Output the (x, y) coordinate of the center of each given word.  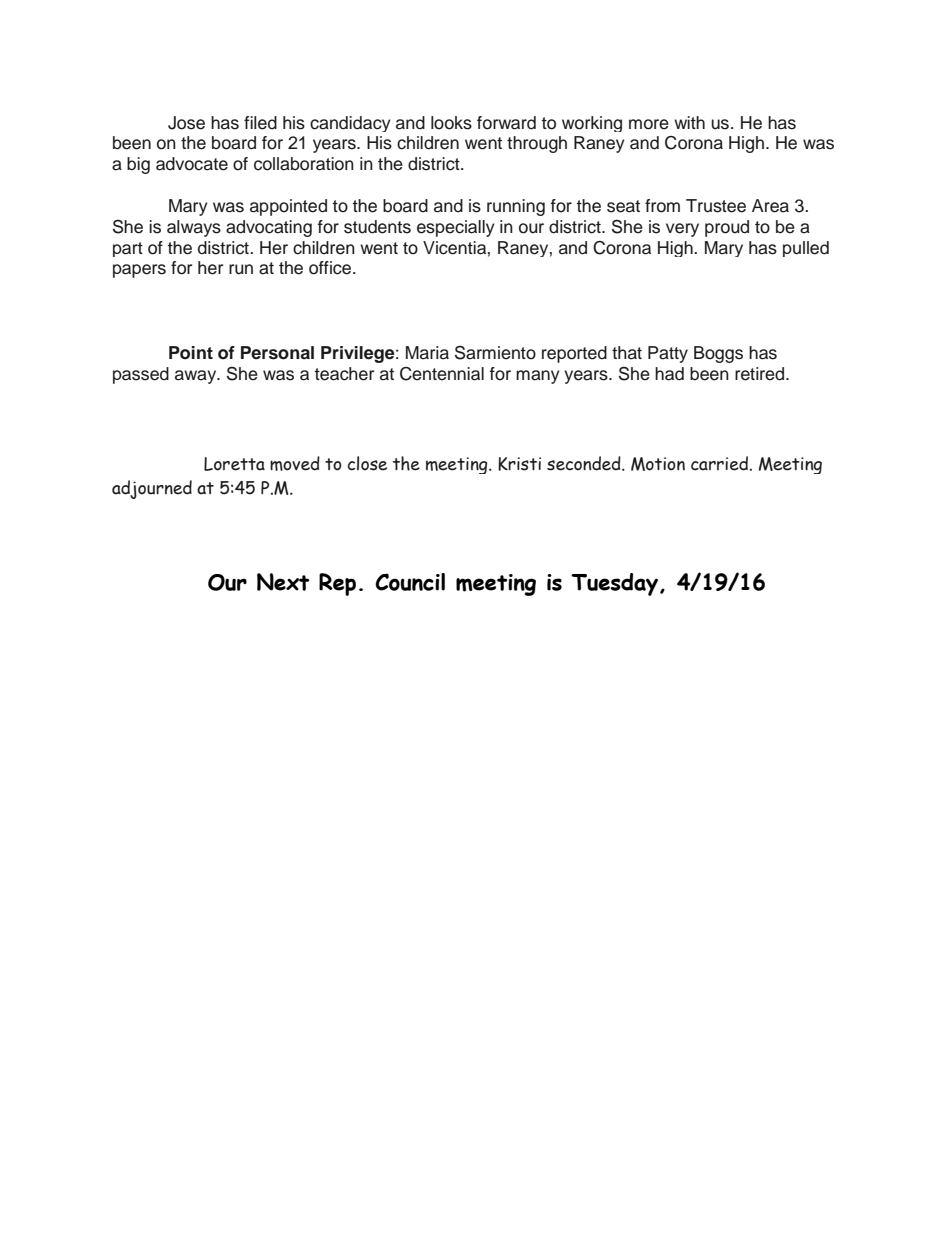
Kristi (519, 464)
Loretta (234, 464)
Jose (186, 123)
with (689, 122)
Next (283, 582)
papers (139, 271)
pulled (806, 249)
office (331, 268)
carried (719, 463)
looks (451, 123)
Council (410, 582)
